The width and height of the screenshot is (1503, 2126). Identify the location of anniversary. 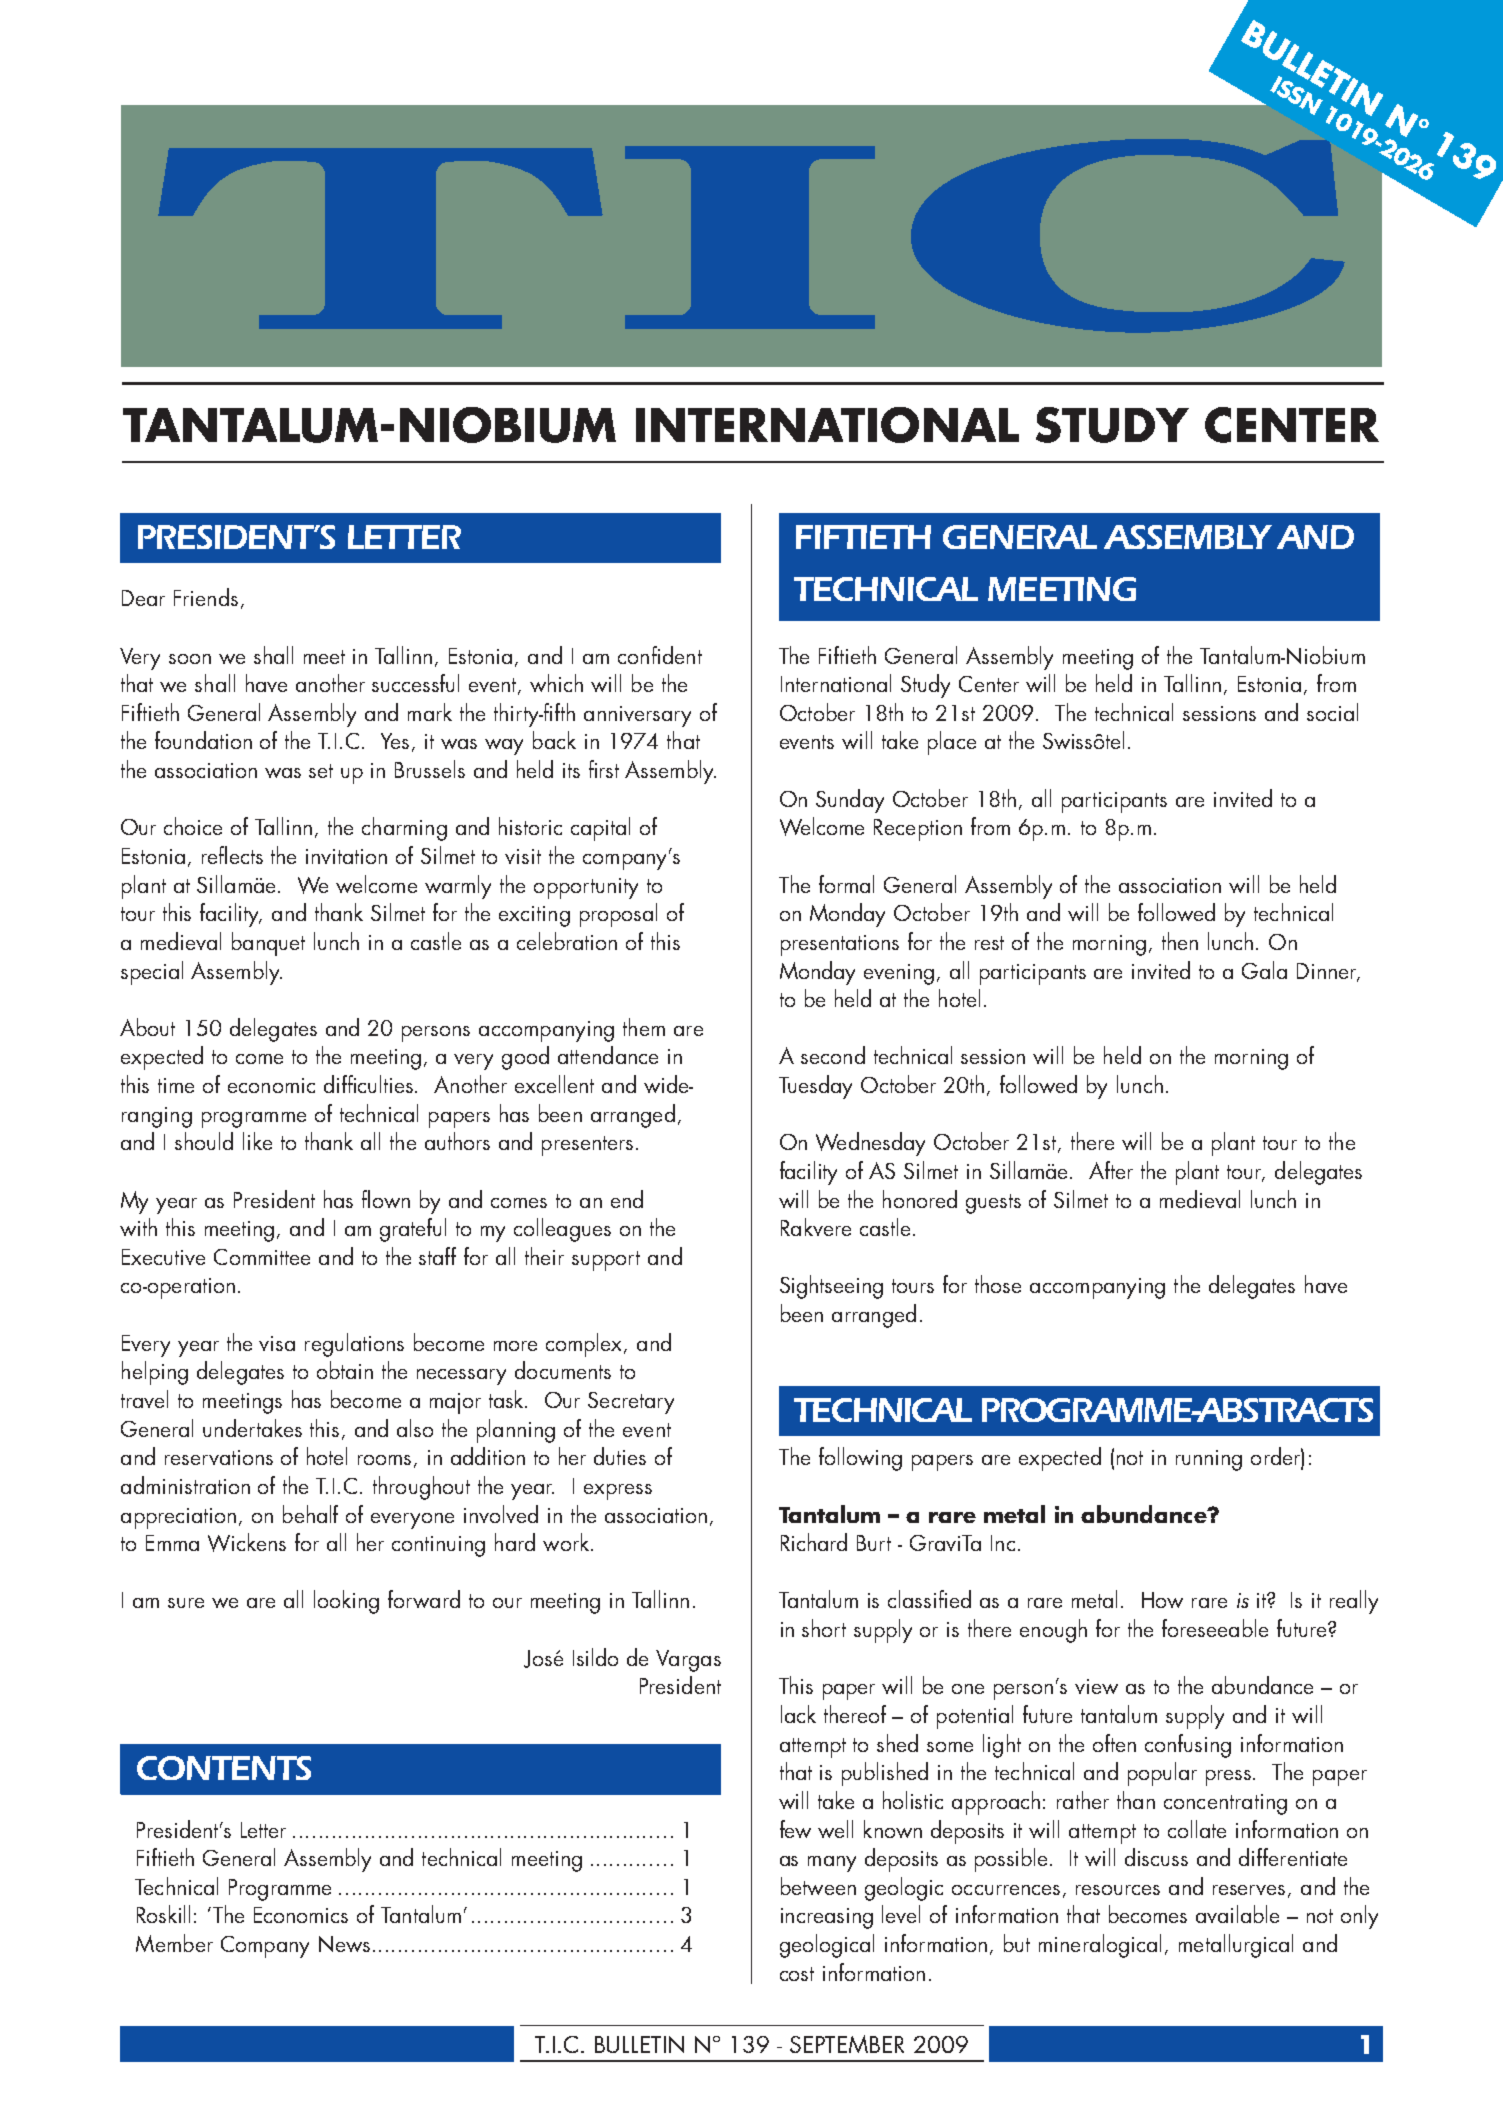
(637, 716).
